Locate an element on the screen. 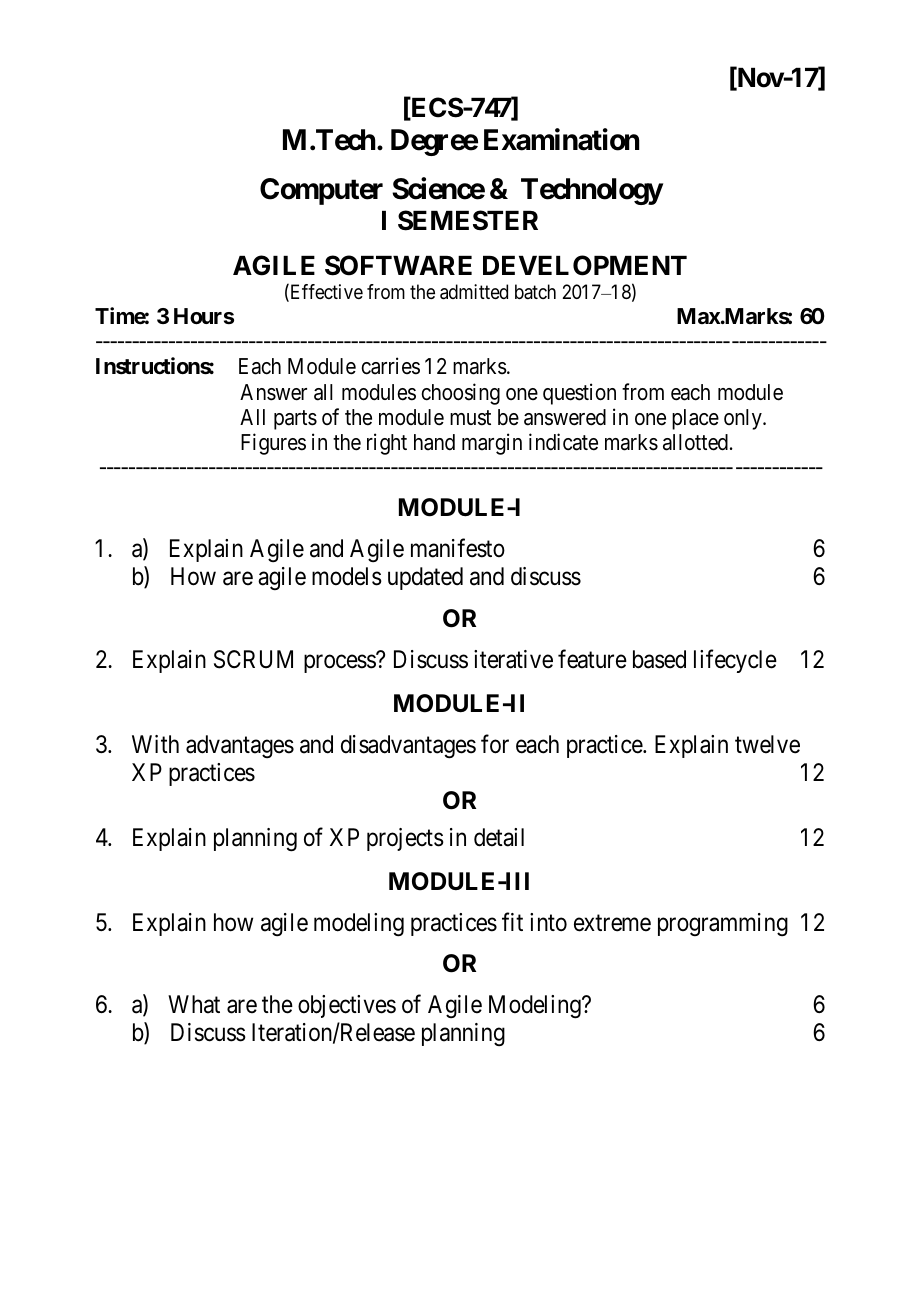 This screenshot has height=1308, width=924. programming is located at coordinates (723, 924).
